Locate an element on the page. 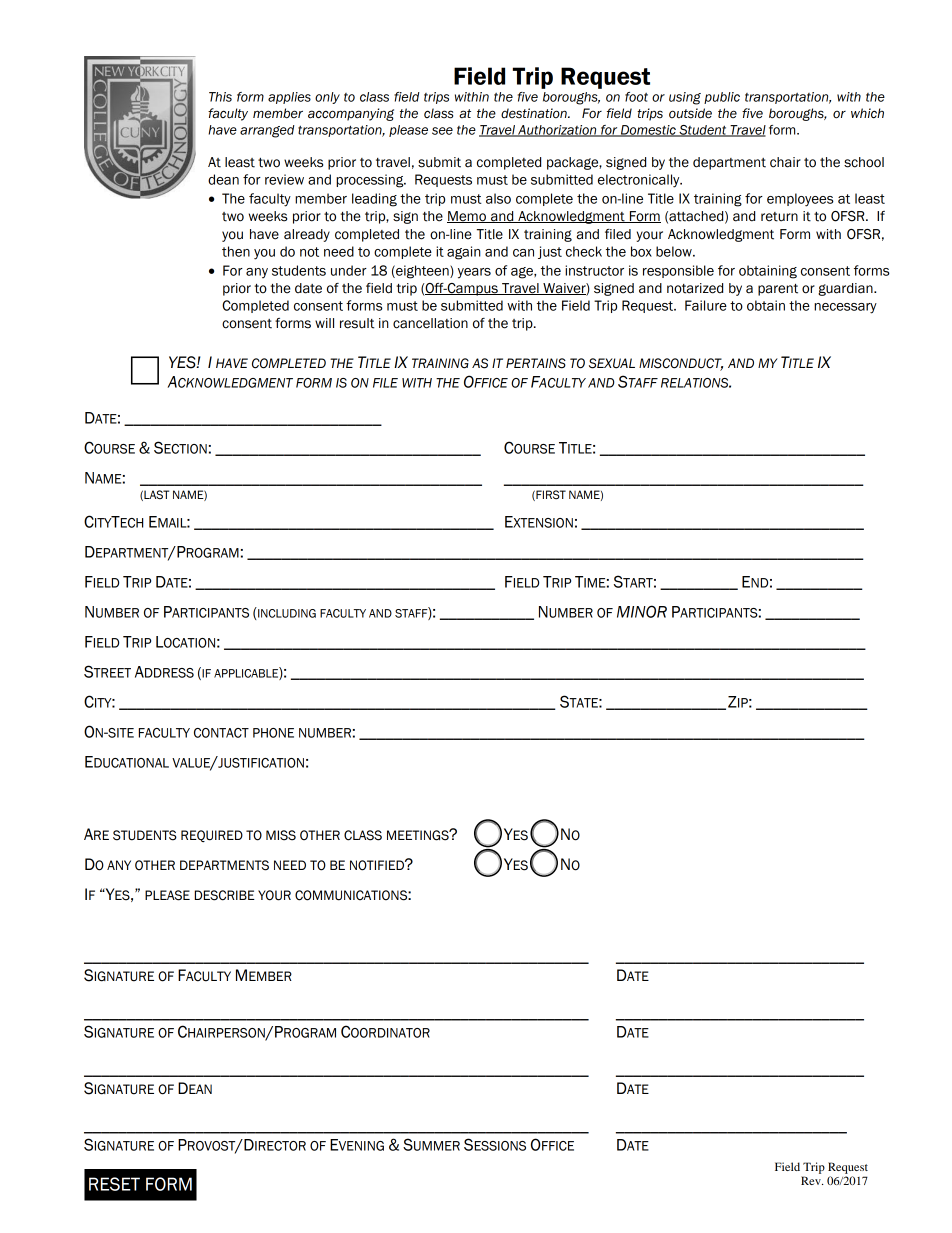  destination is located at coordinates (535, 113).
